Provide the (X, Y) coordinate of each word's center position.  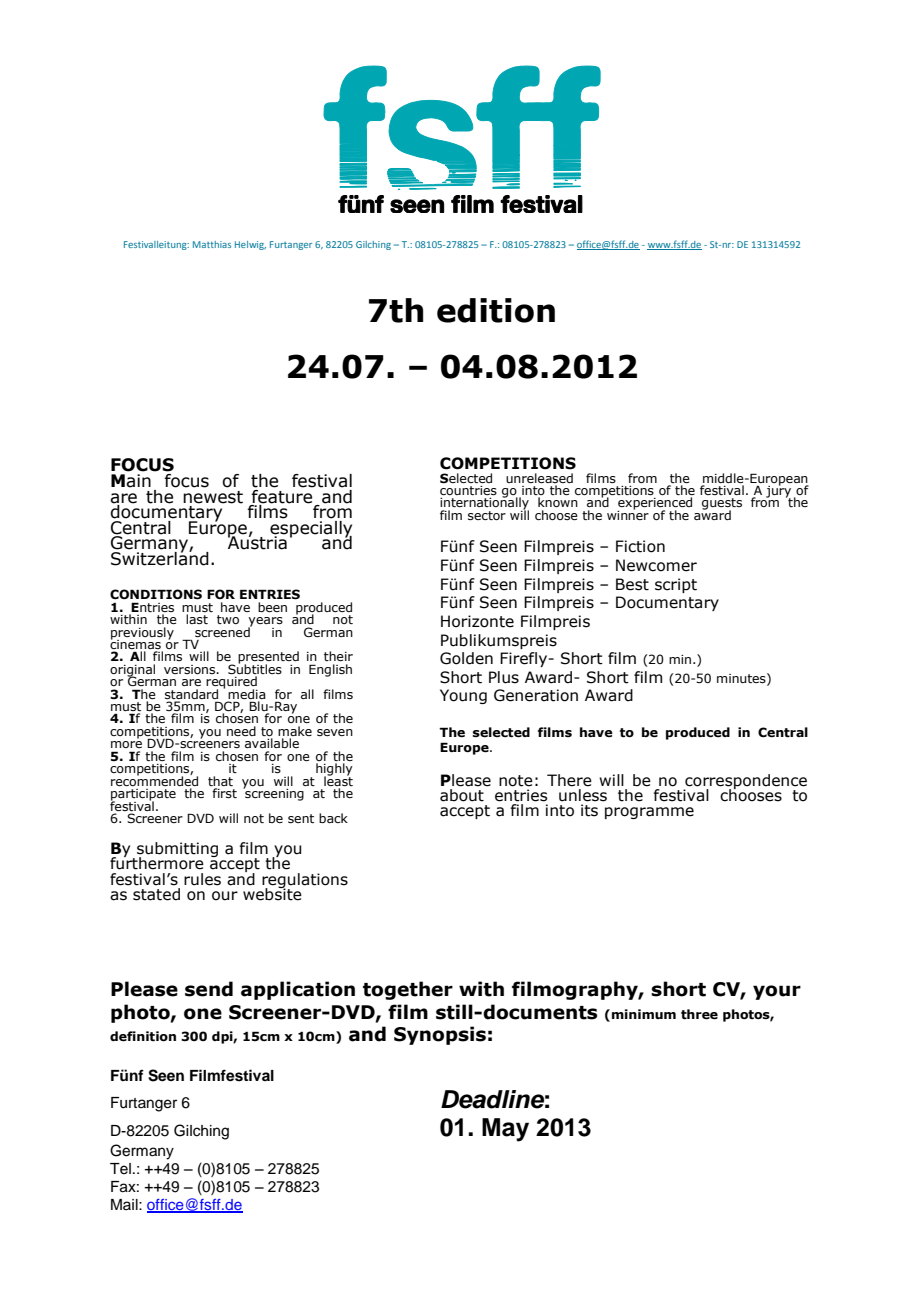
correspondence (745, 782)
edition (496, 310)
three (699, 1014)
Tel (120, 1169)
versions (191, 669)
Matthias (212, 244)
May (505, 1130)
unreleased (539, 478)
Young (463, 696)
